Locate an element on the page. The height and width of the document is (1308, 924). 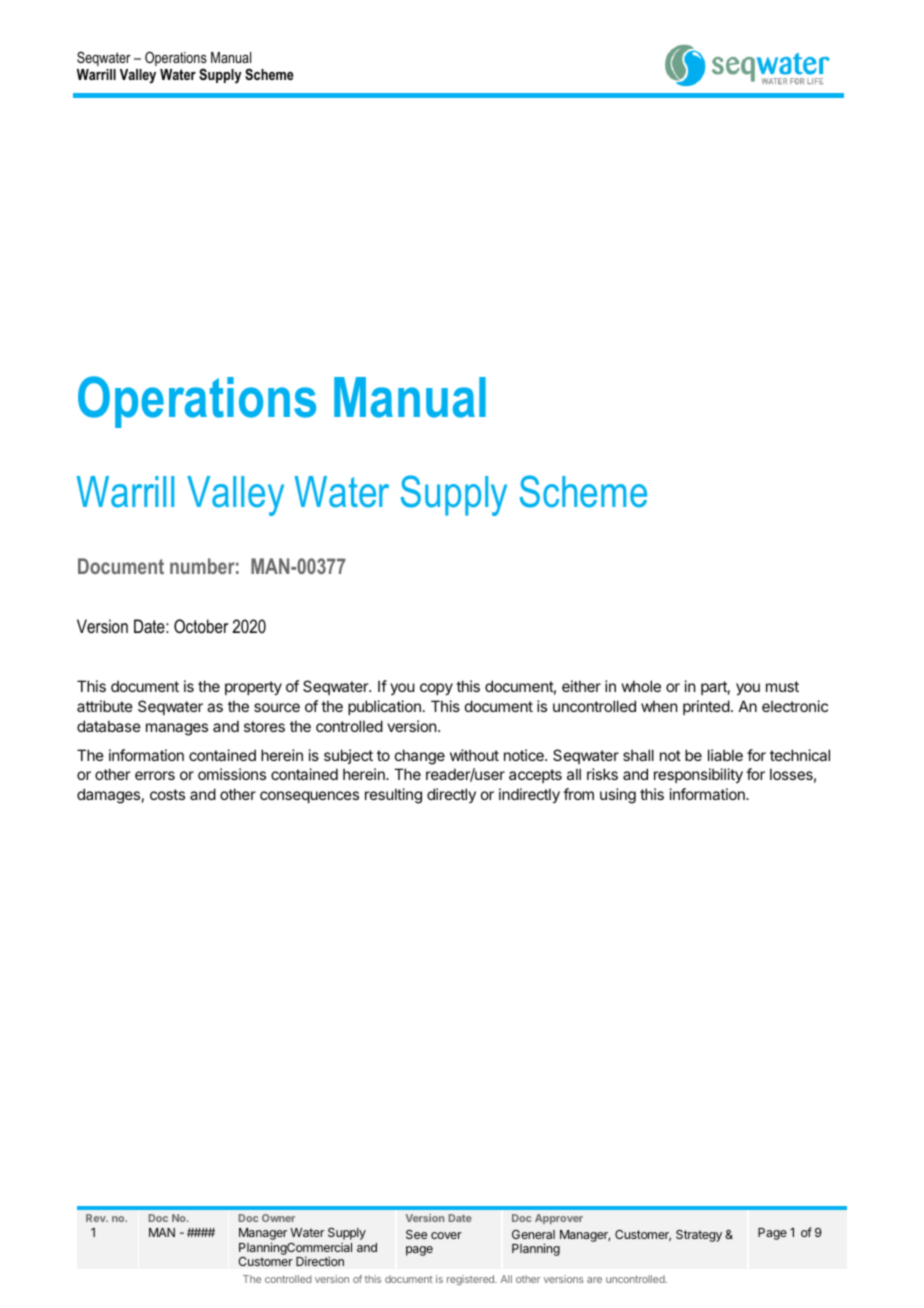
October is located at coordinates (201, 626).
